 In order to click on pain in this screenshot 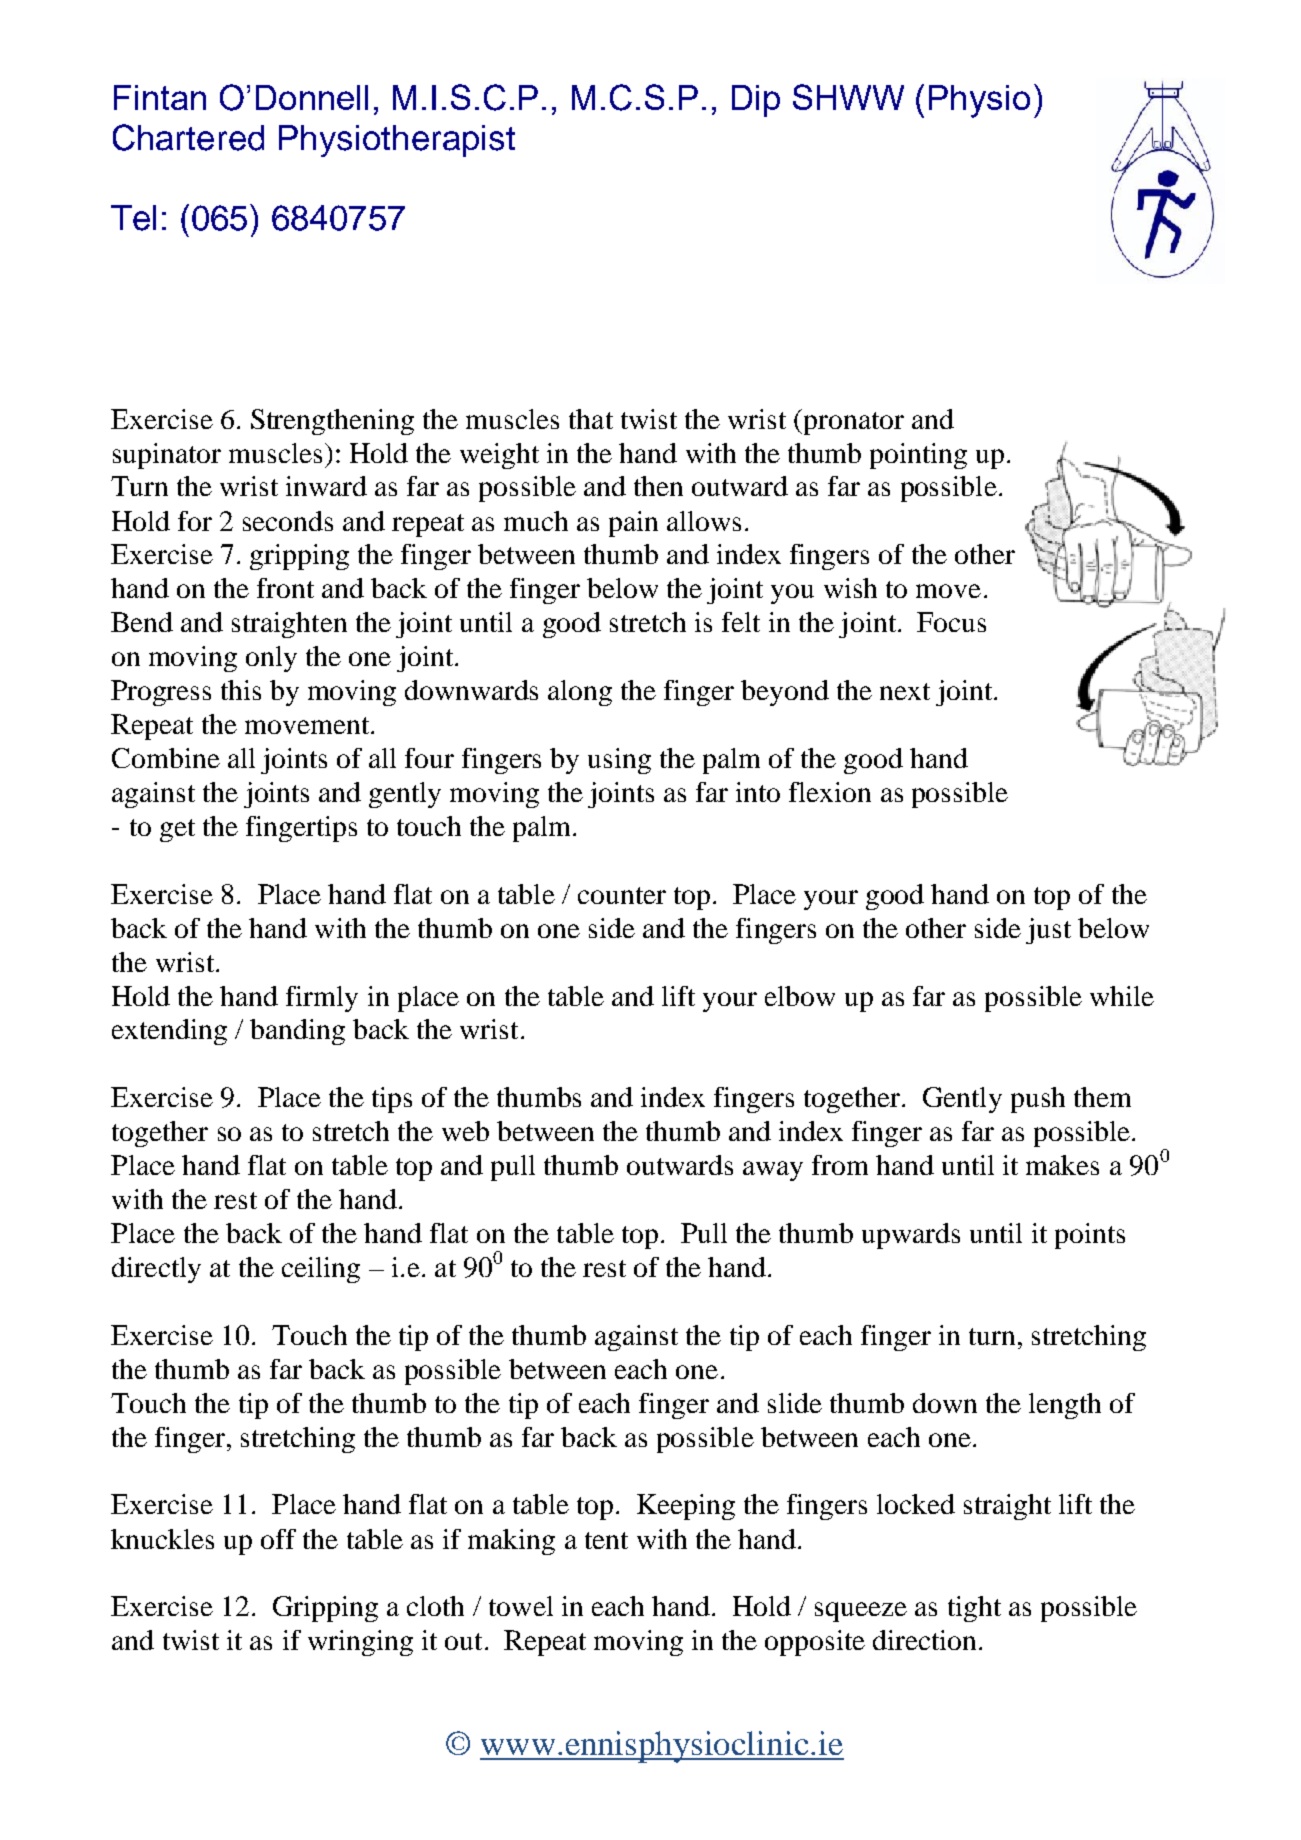, I will do `click(633, 524)`.
